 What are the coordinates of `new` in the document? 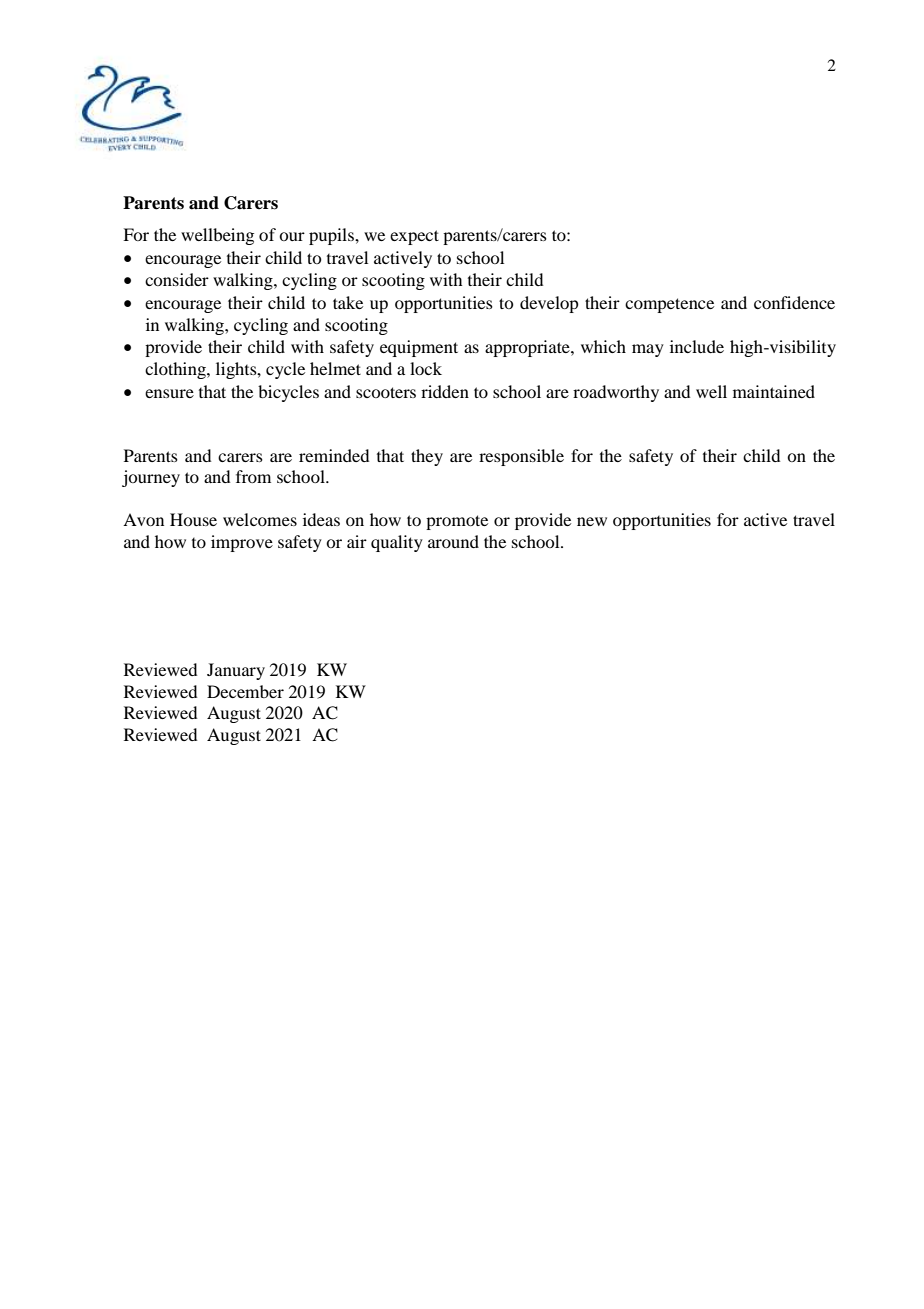 It's located at (592, 521).
